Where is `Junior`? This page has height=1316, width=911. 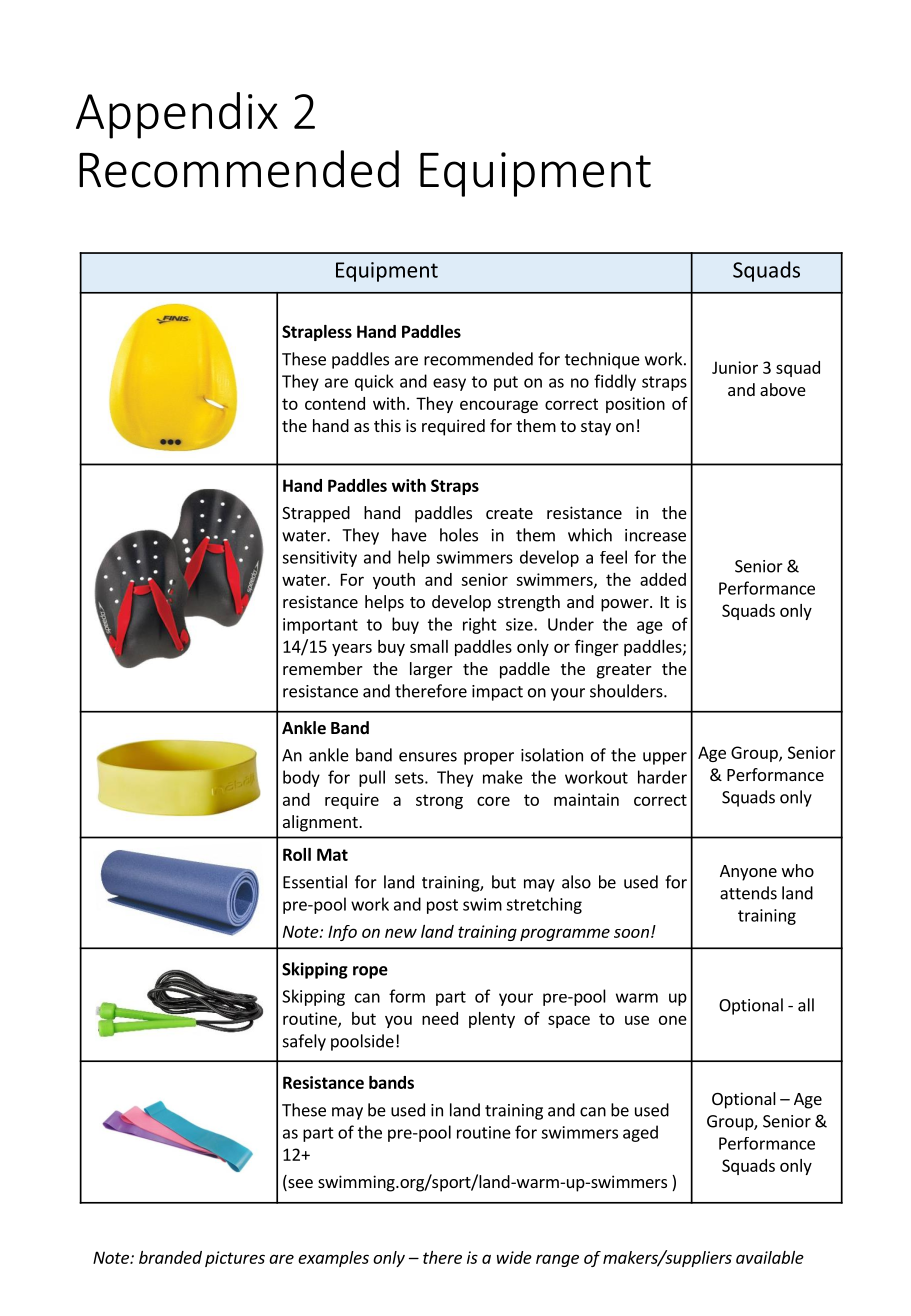
Junior is located at coordinates (735, 367).
